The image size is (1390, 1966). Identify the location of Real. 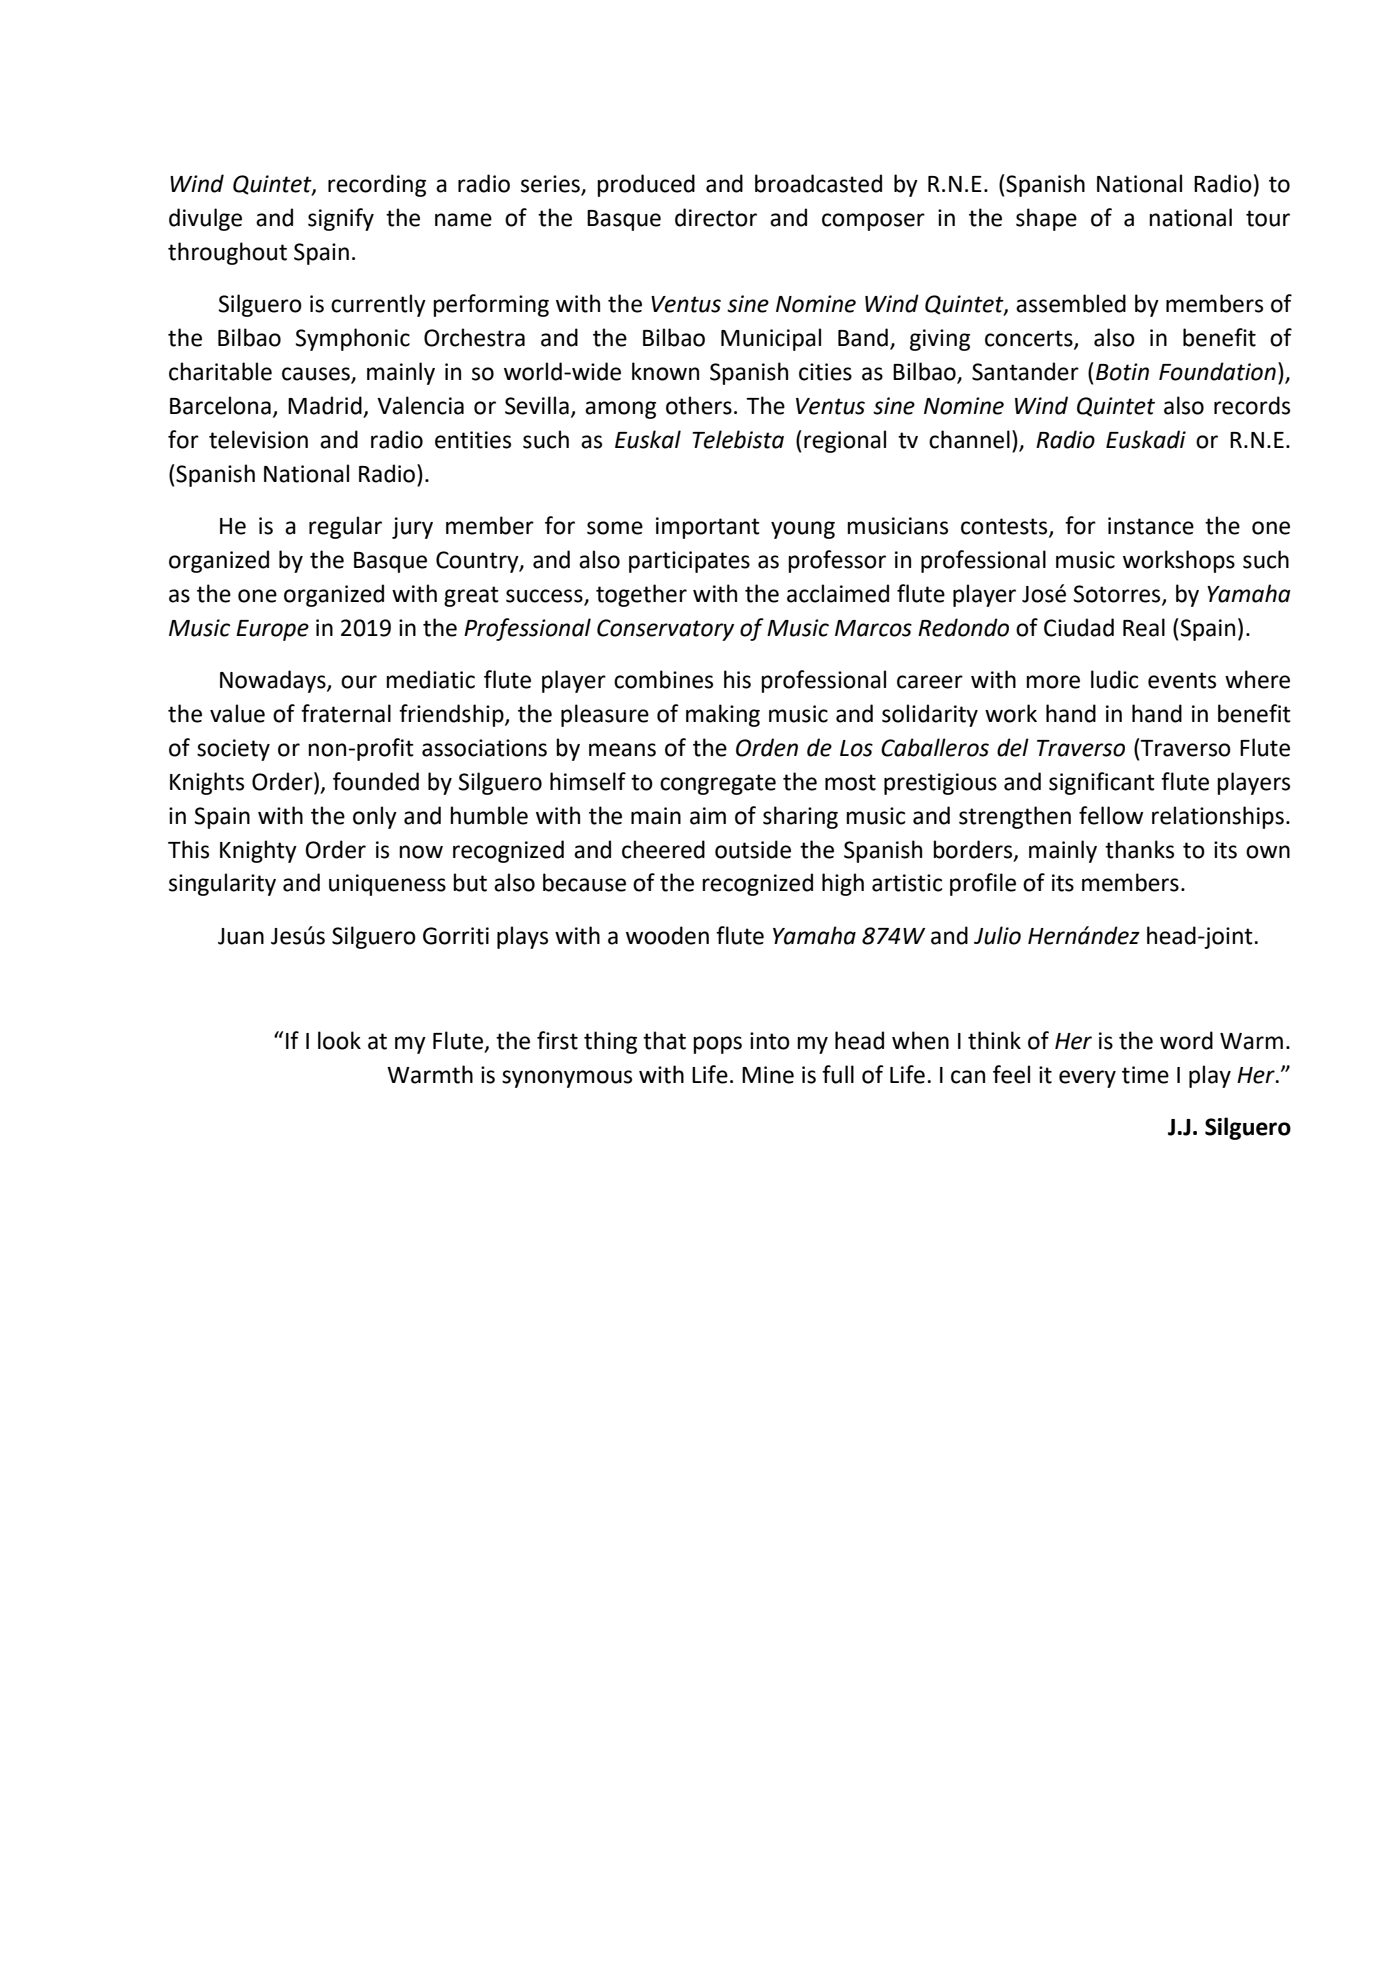
(1144, 627).
